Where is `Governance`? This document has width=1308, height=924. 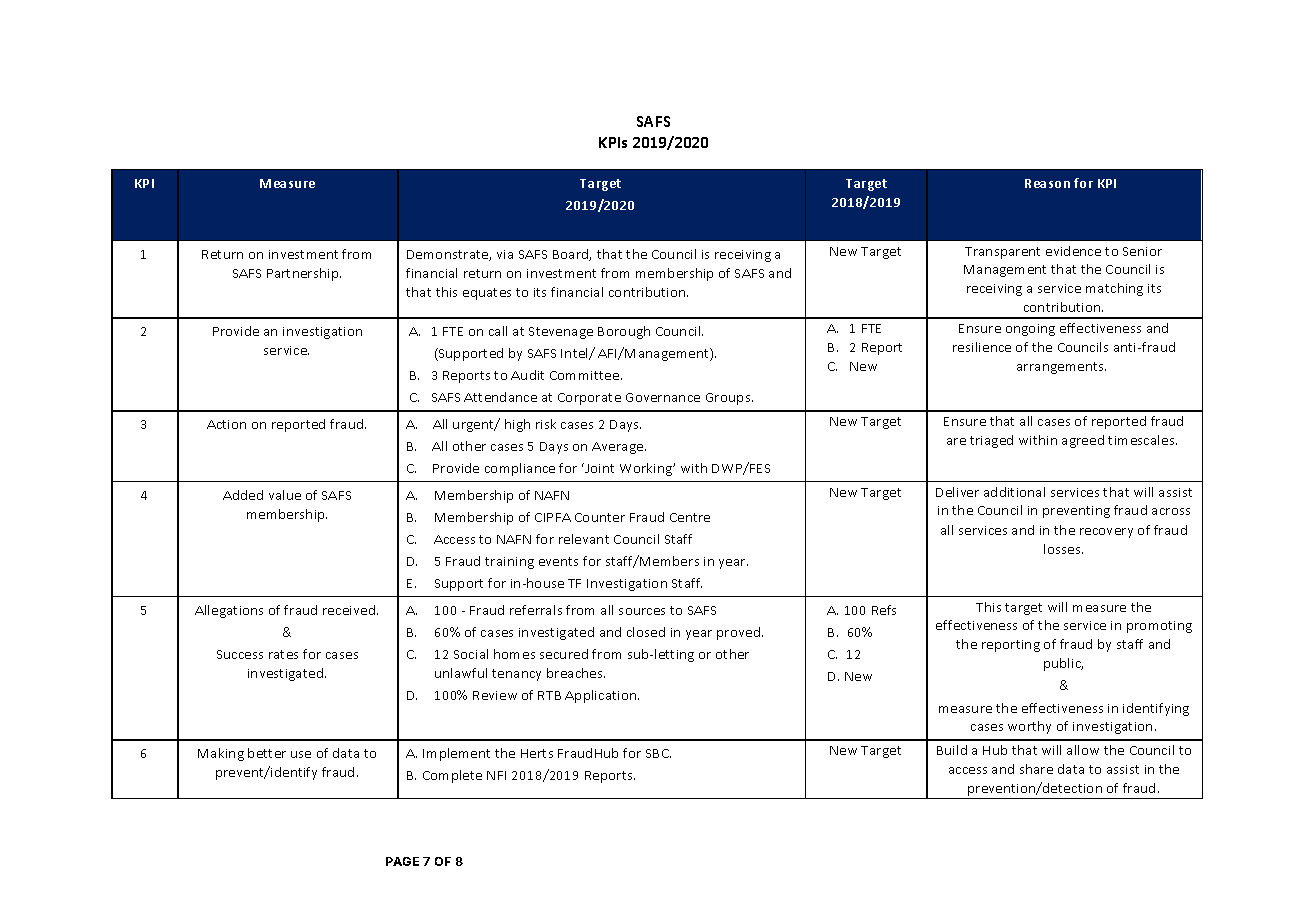 Governance is located at coordinates (663, 397).
